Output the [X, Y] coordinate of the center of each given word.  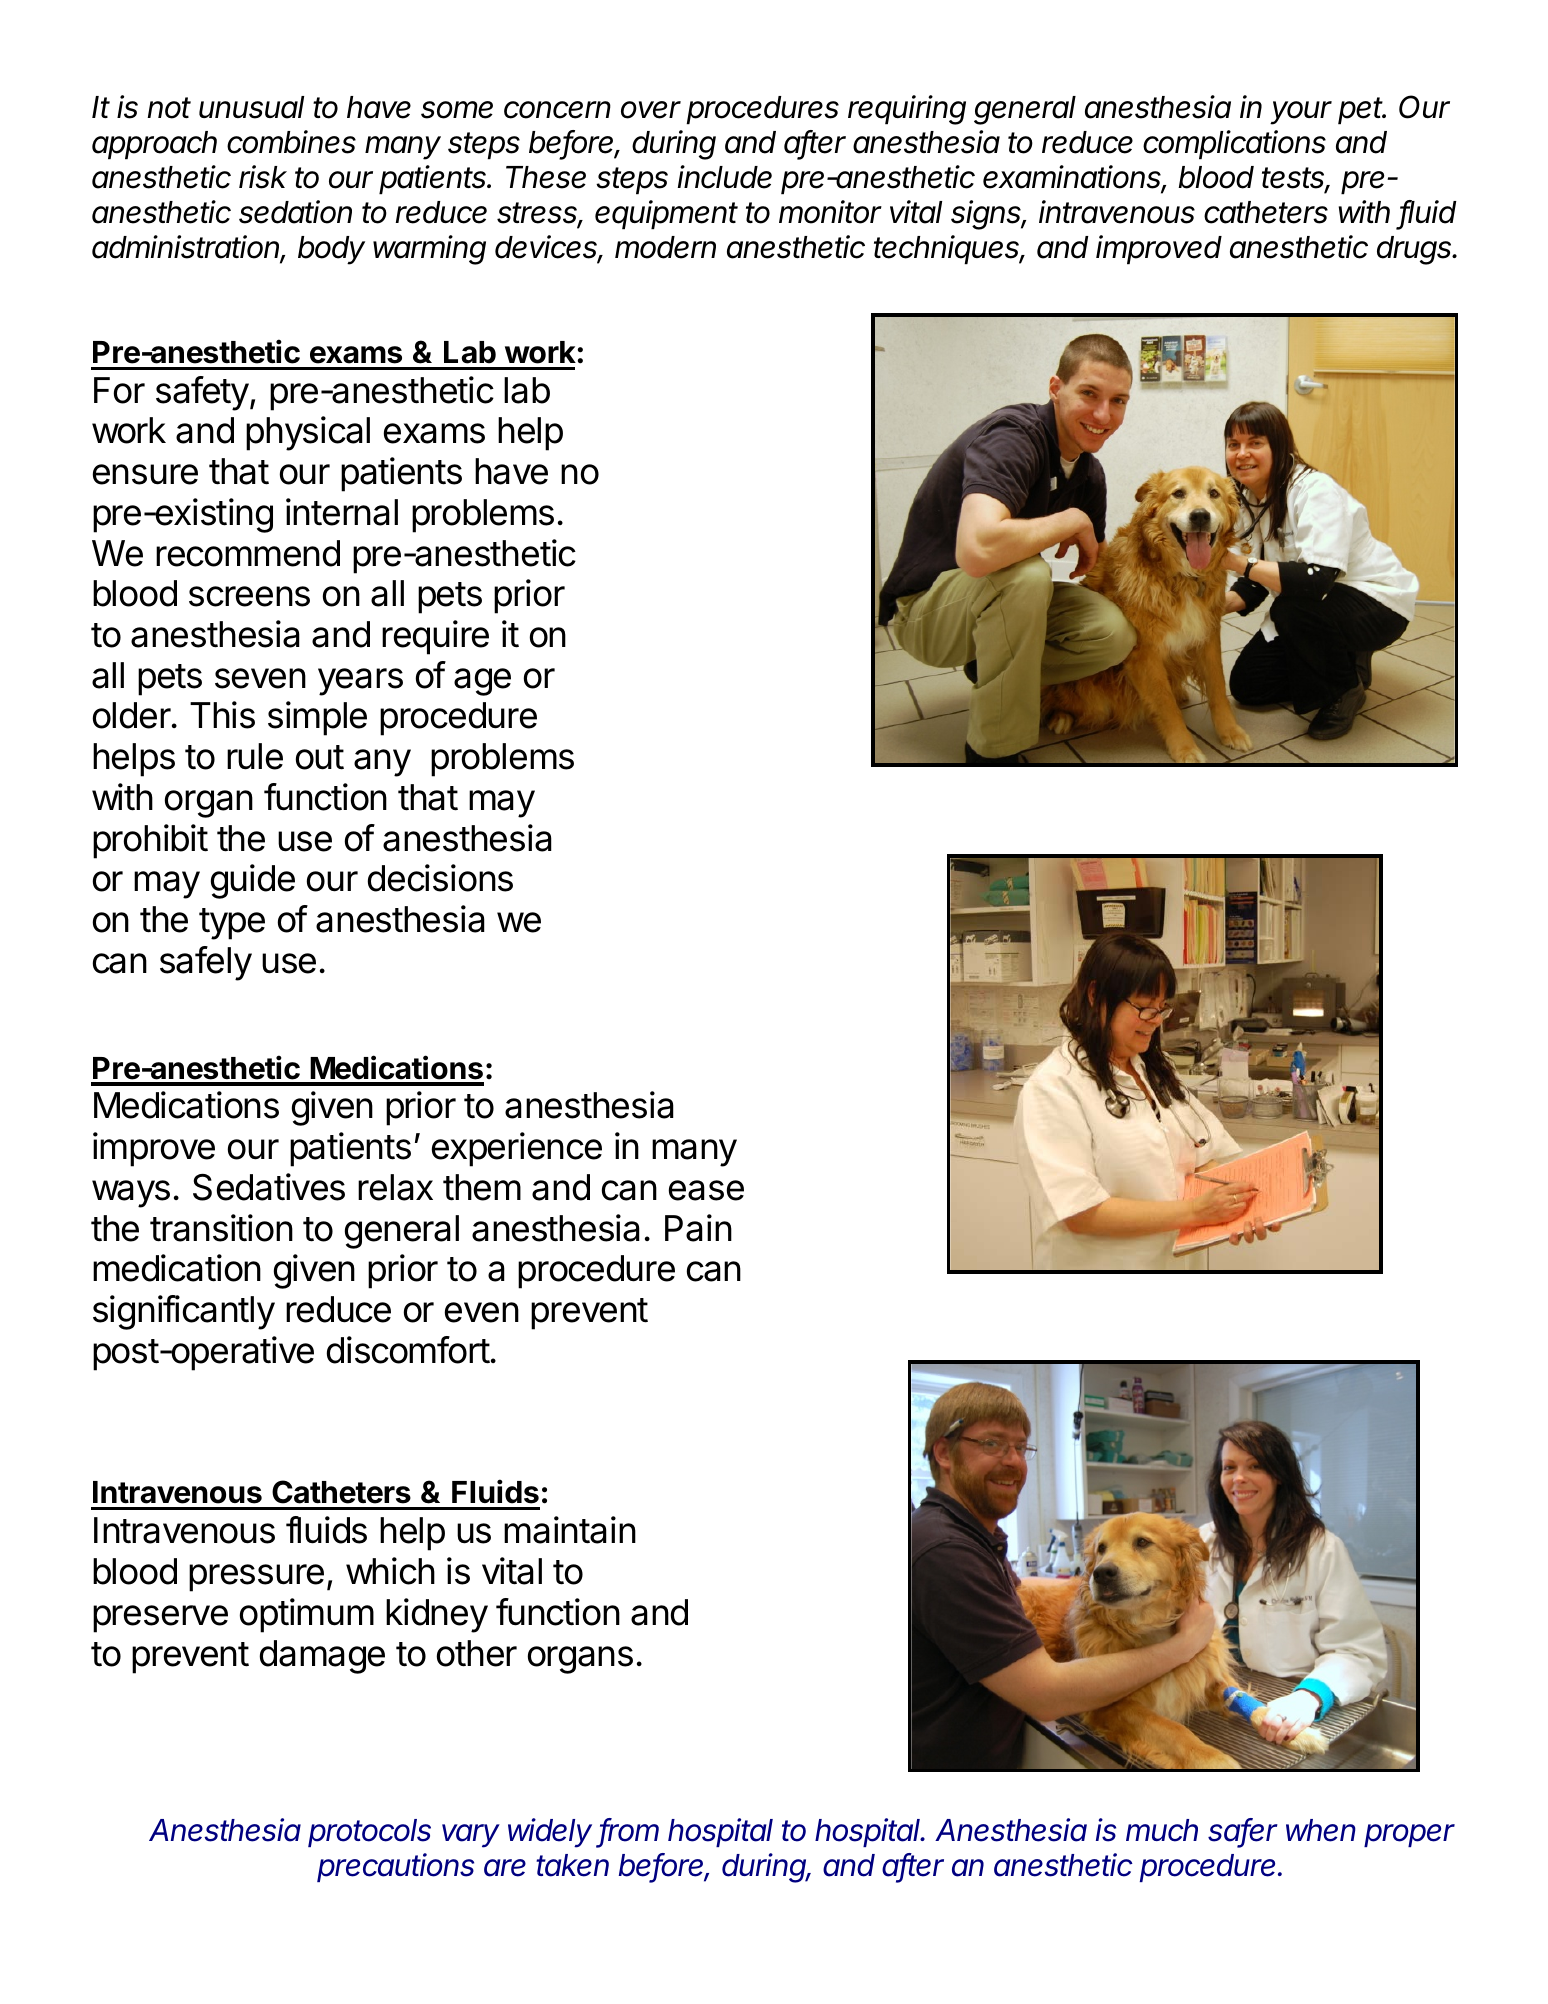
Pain [698, 1228]
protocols [369, 1833]
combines [291, 142]
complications [1234, 145]
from [629, 1831]
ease [706, 1190]
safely [206, 963]
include [725, 177]
